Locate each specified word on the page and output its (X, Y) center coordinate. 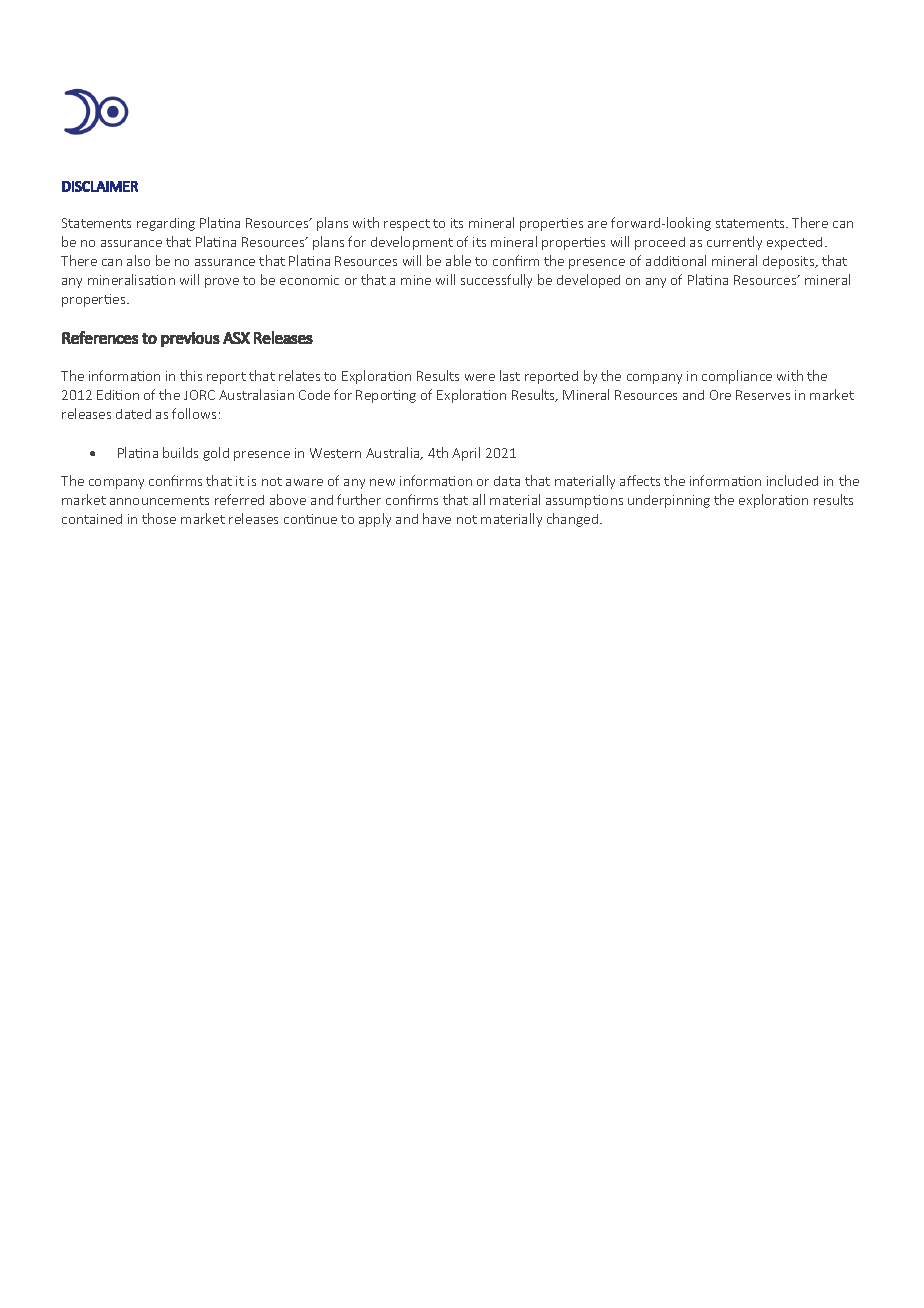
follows (194, 413)
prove (222, 283)
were (480, 377)
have (437, 518)
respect (407, 225)
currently (734, 243)
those (159, 518)
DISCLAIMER (100, 186)
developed (588, 281)
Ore (720, 395)
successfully (496, 281)
